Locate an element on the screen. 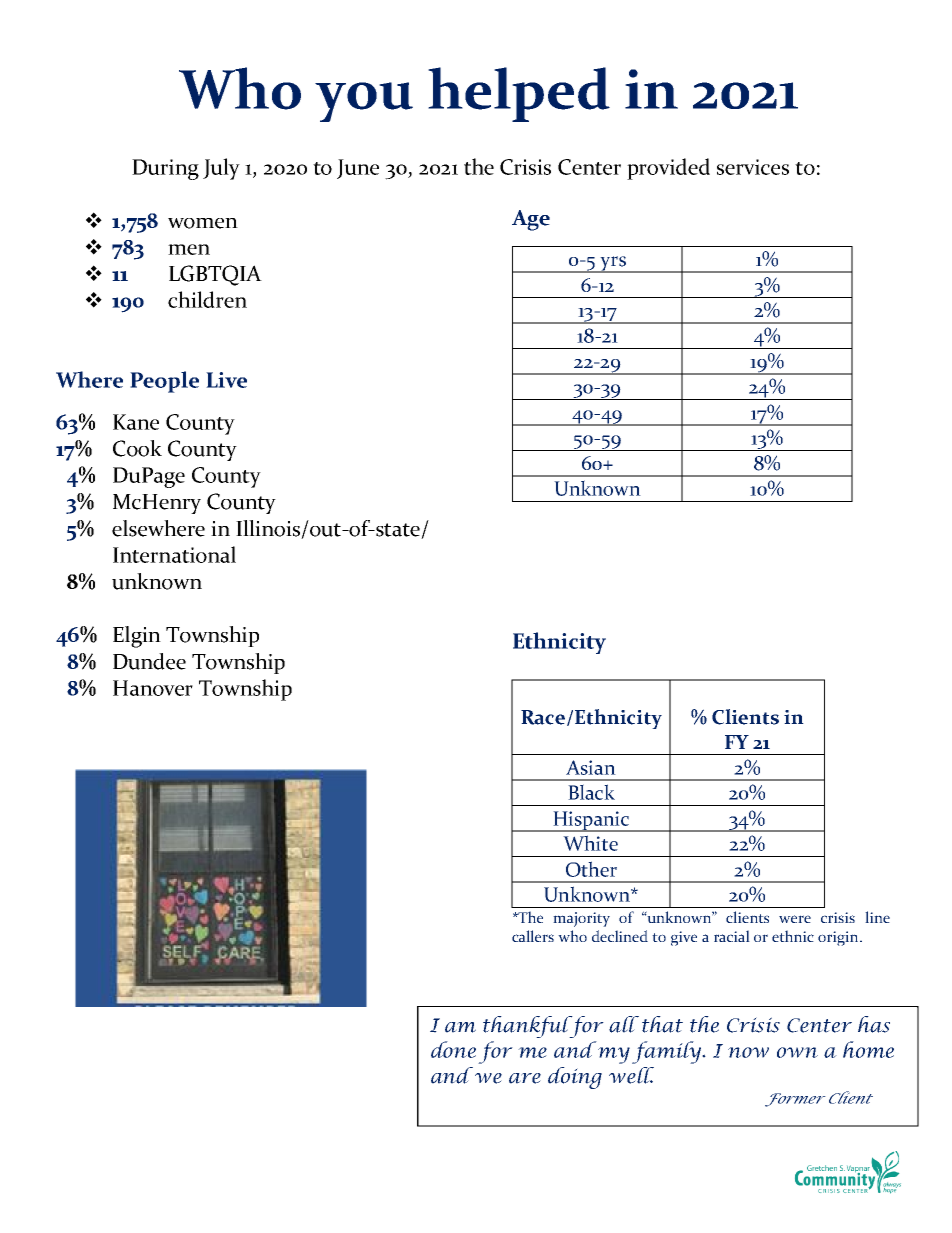 This screenshot has width=952, height=1233. are is located at coordinates (525, 1078).
